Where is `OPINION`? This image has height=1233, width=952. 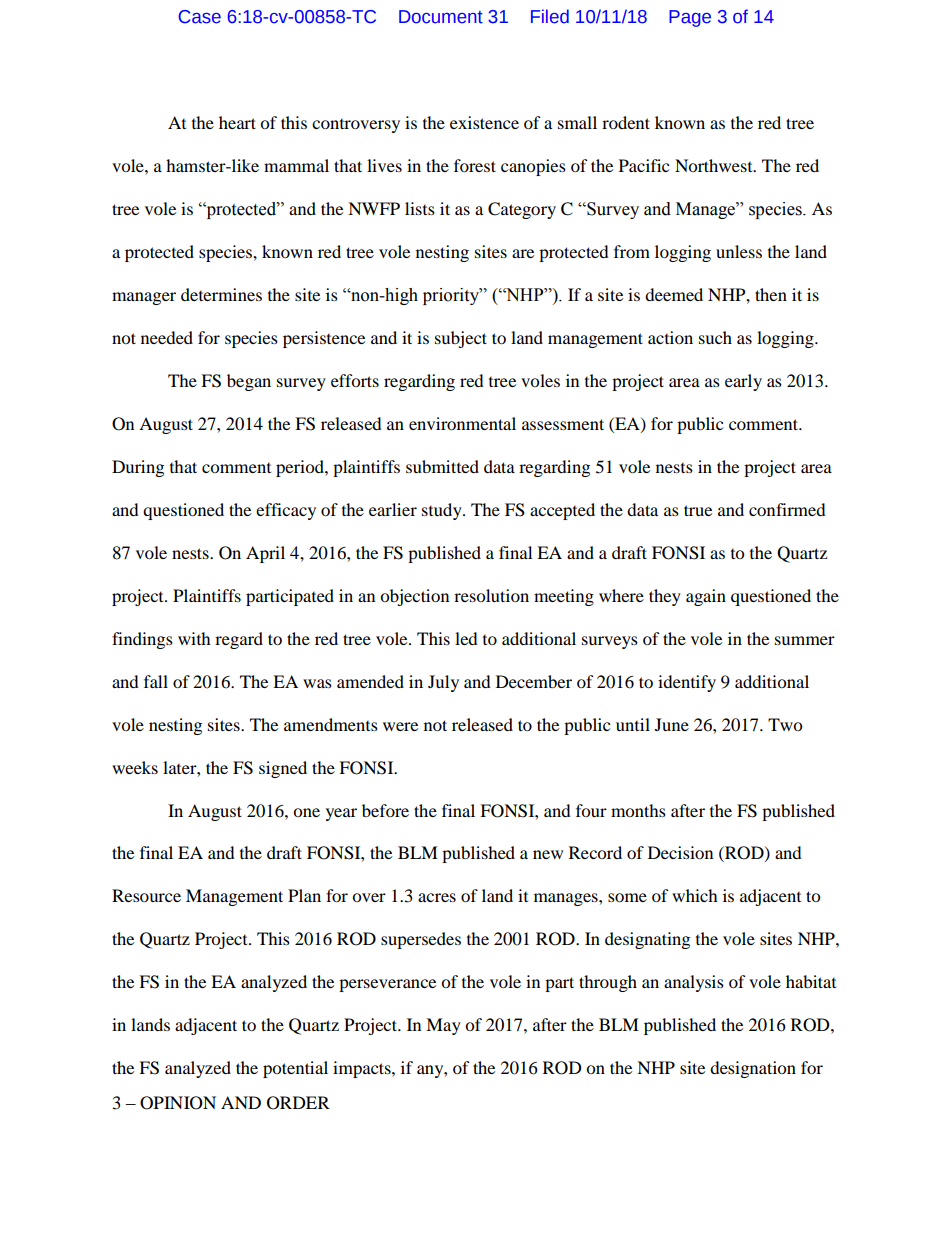 OPINION is located at coordinates (178, 1103).
